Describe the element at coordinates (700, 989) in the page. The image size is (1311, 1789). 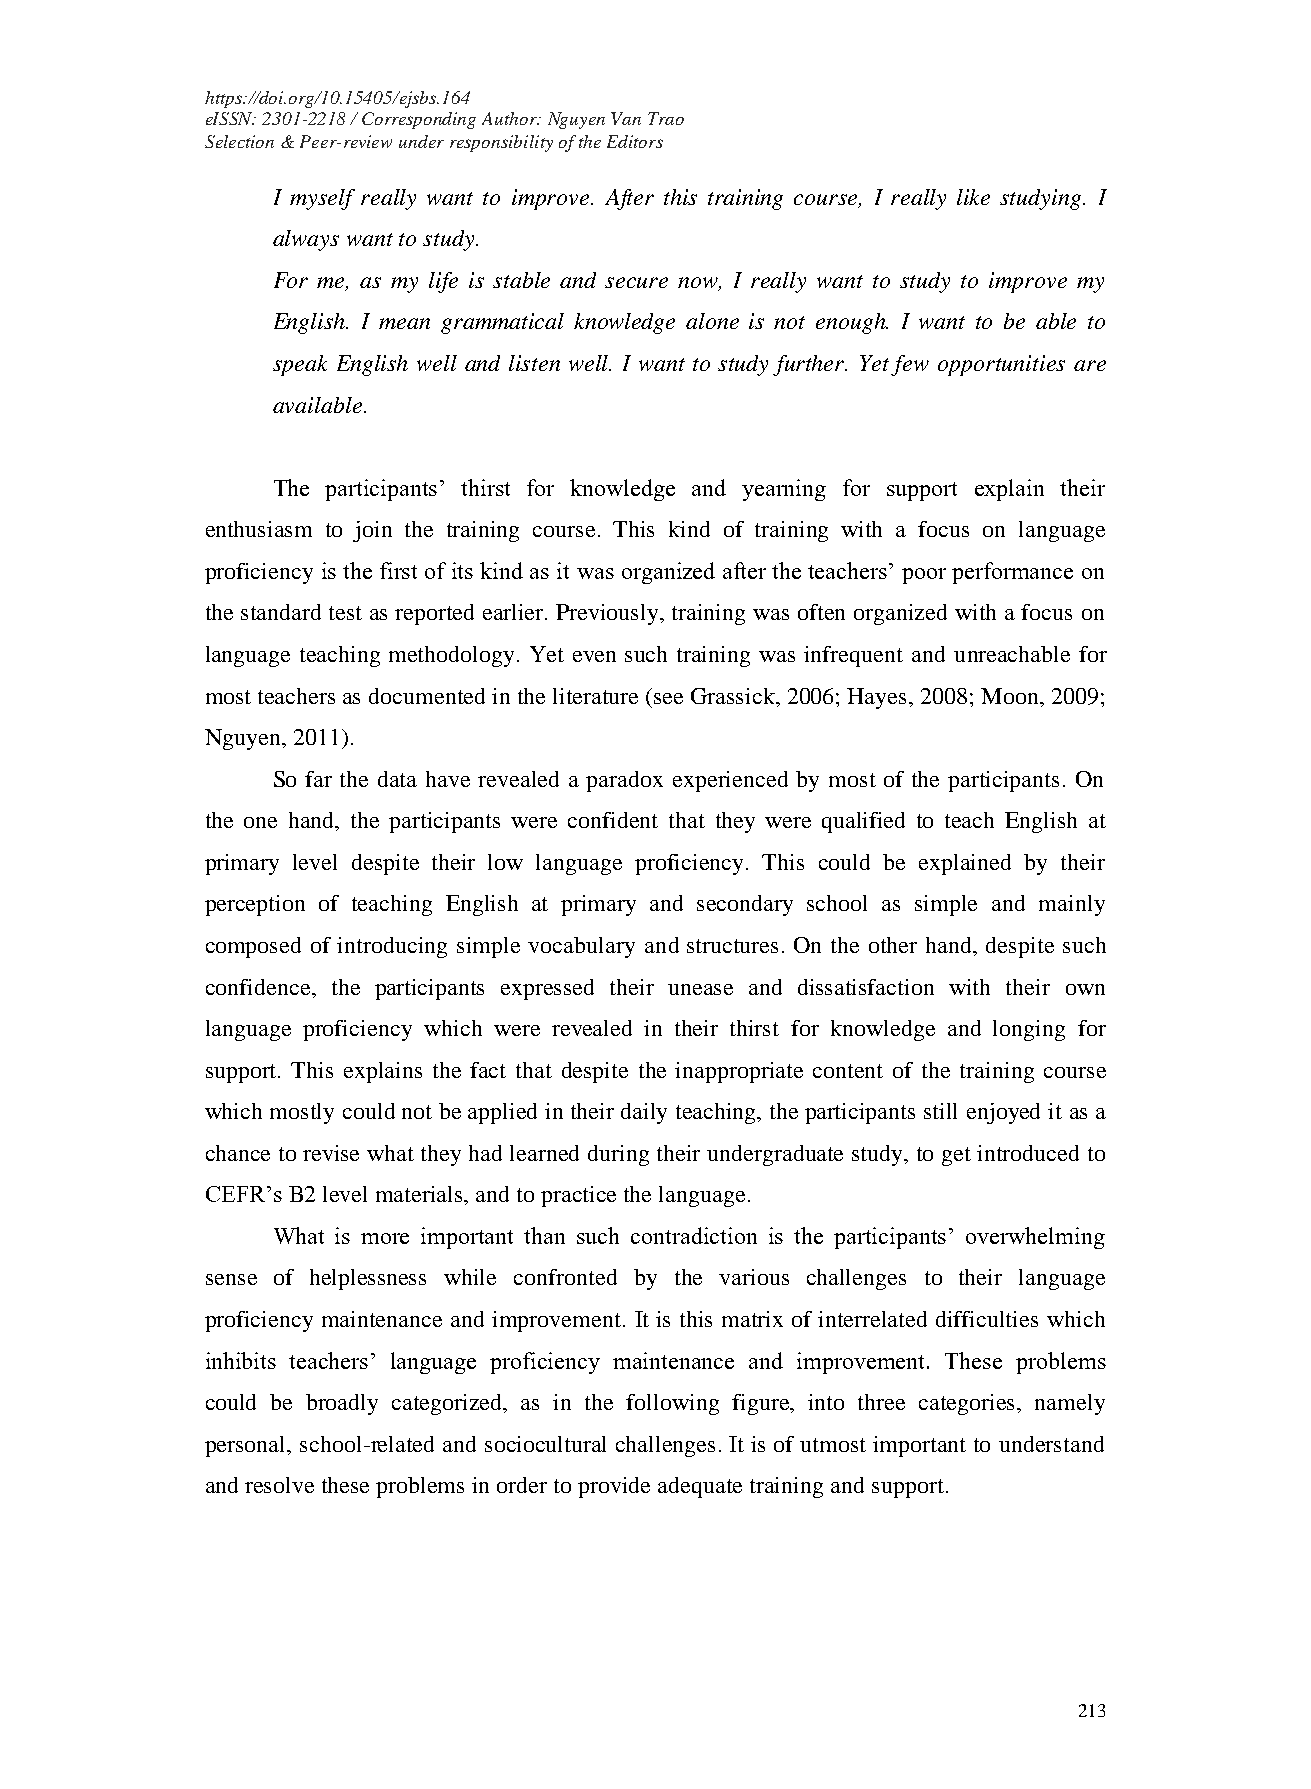
I see `unease` at that location.
